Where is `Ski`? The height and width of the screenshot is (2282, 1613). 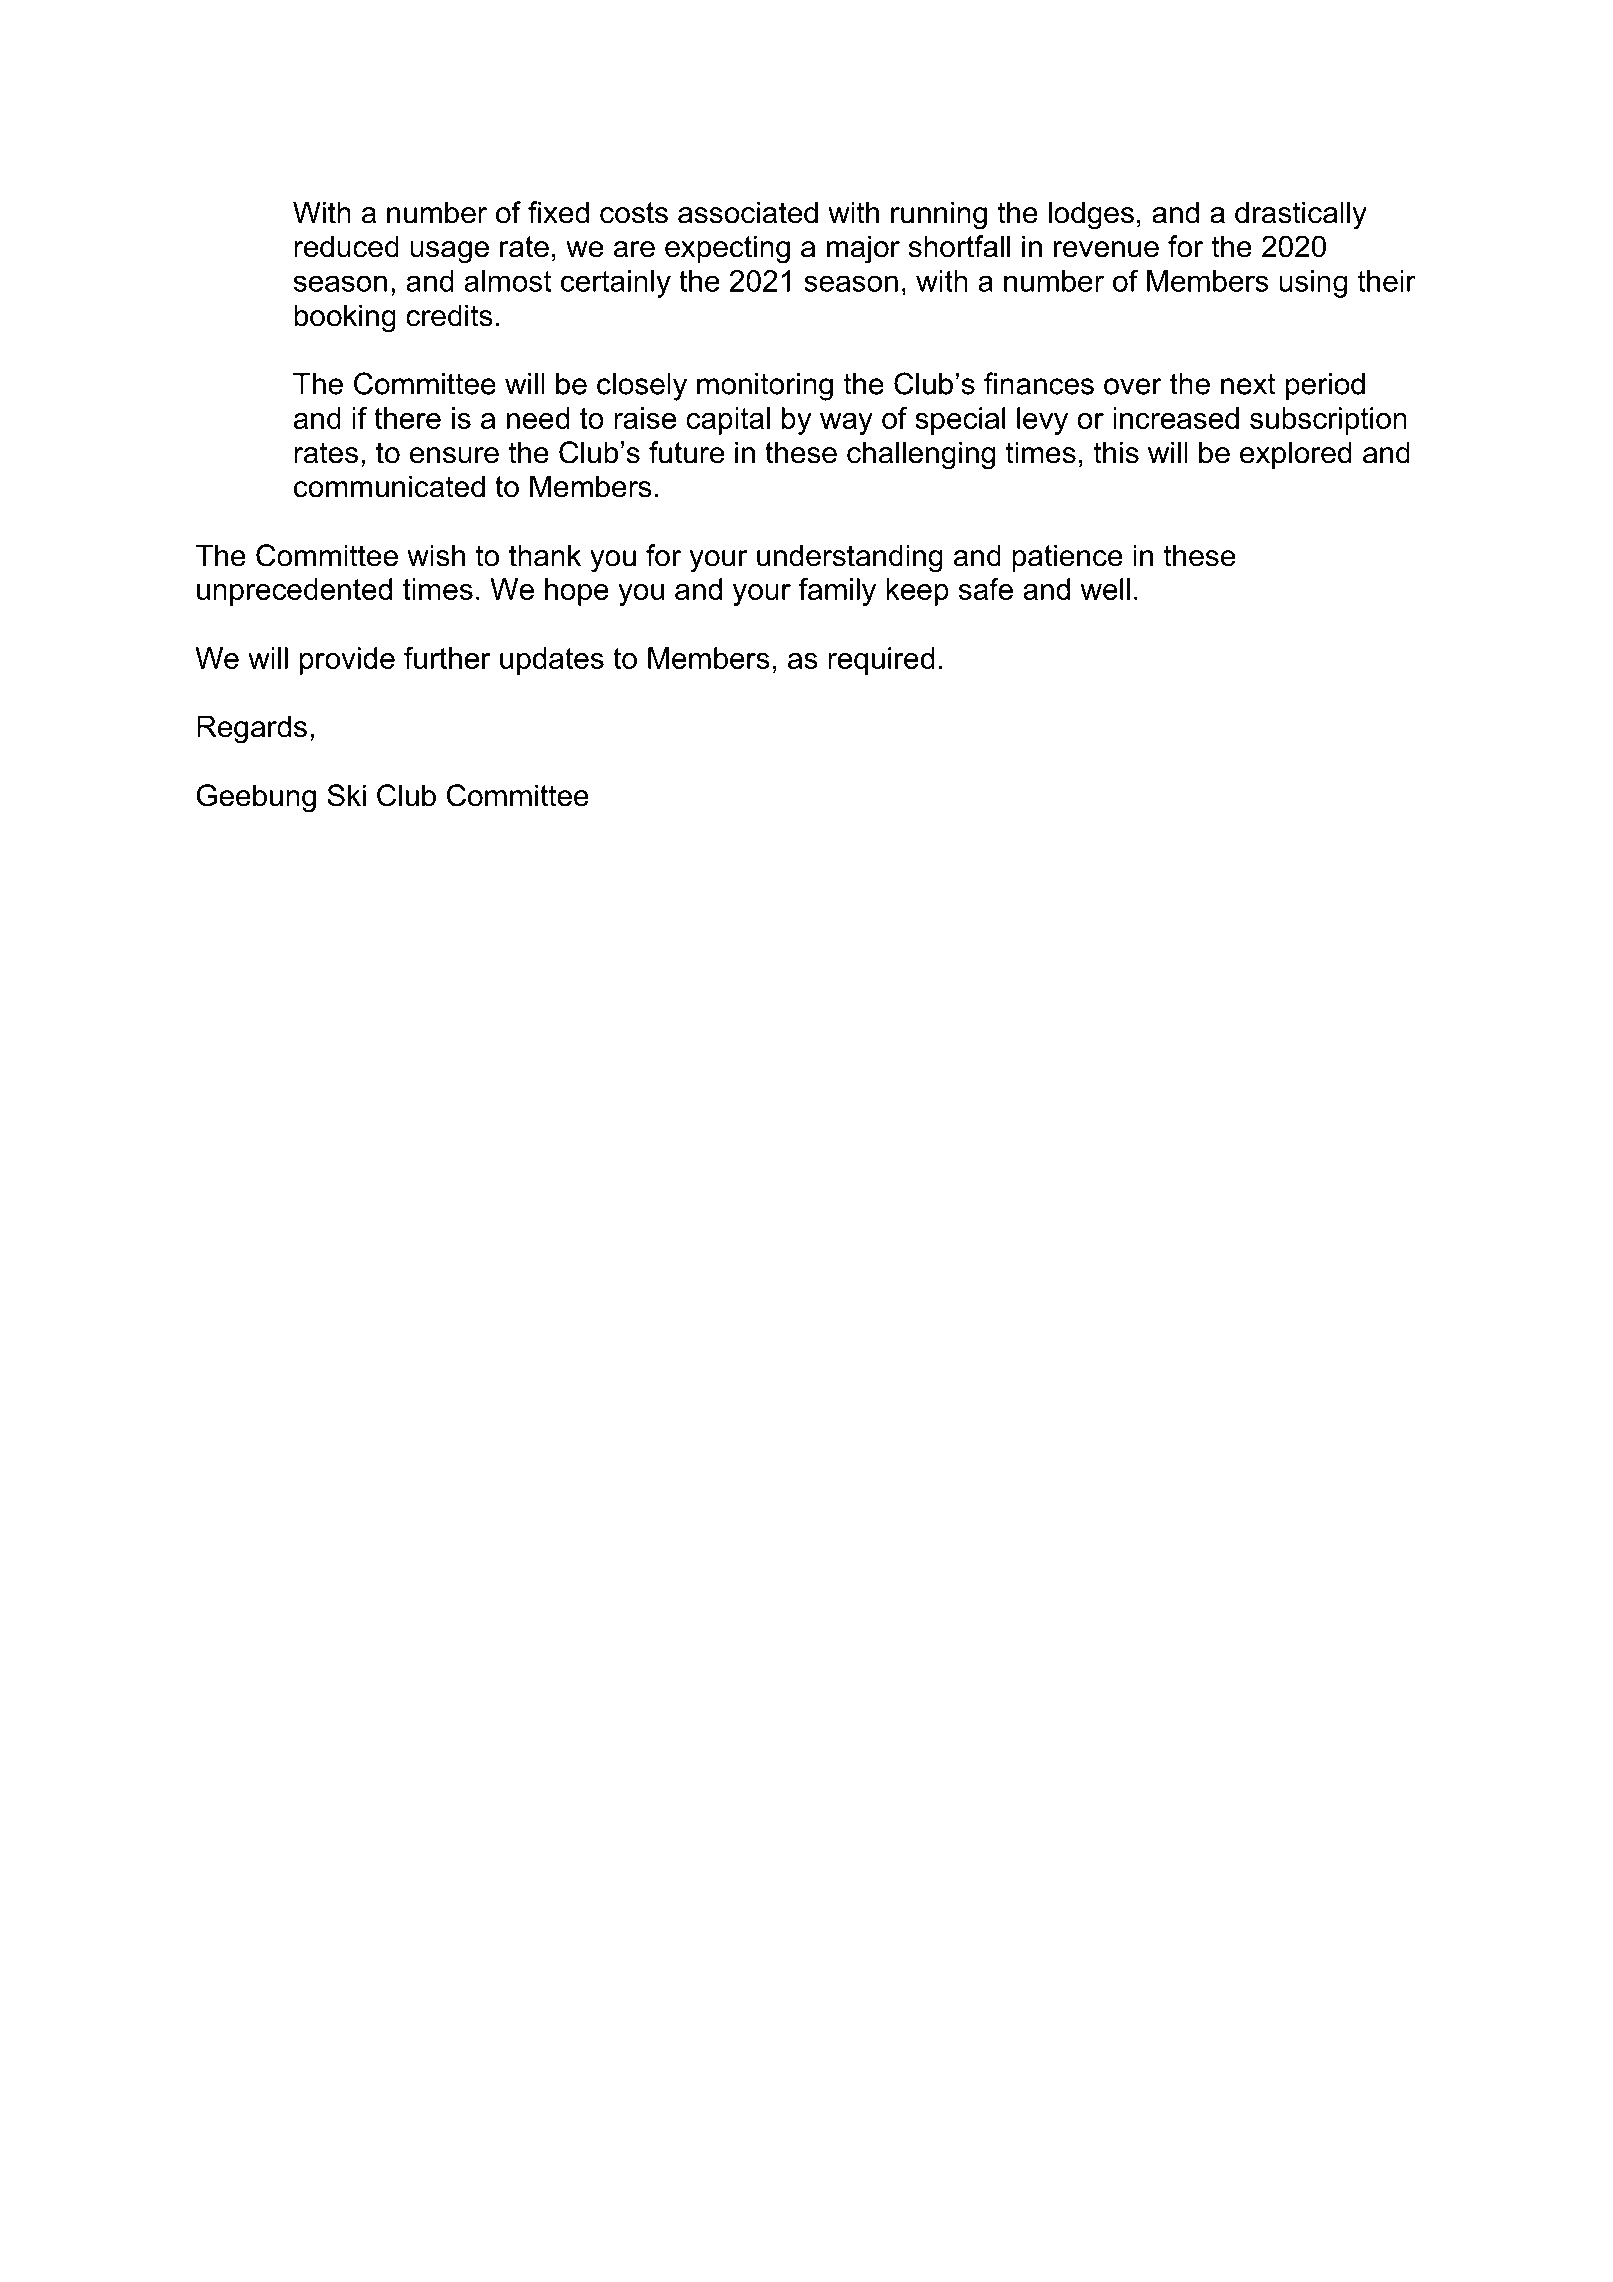 Ski is located at coordinates (346, 795).
